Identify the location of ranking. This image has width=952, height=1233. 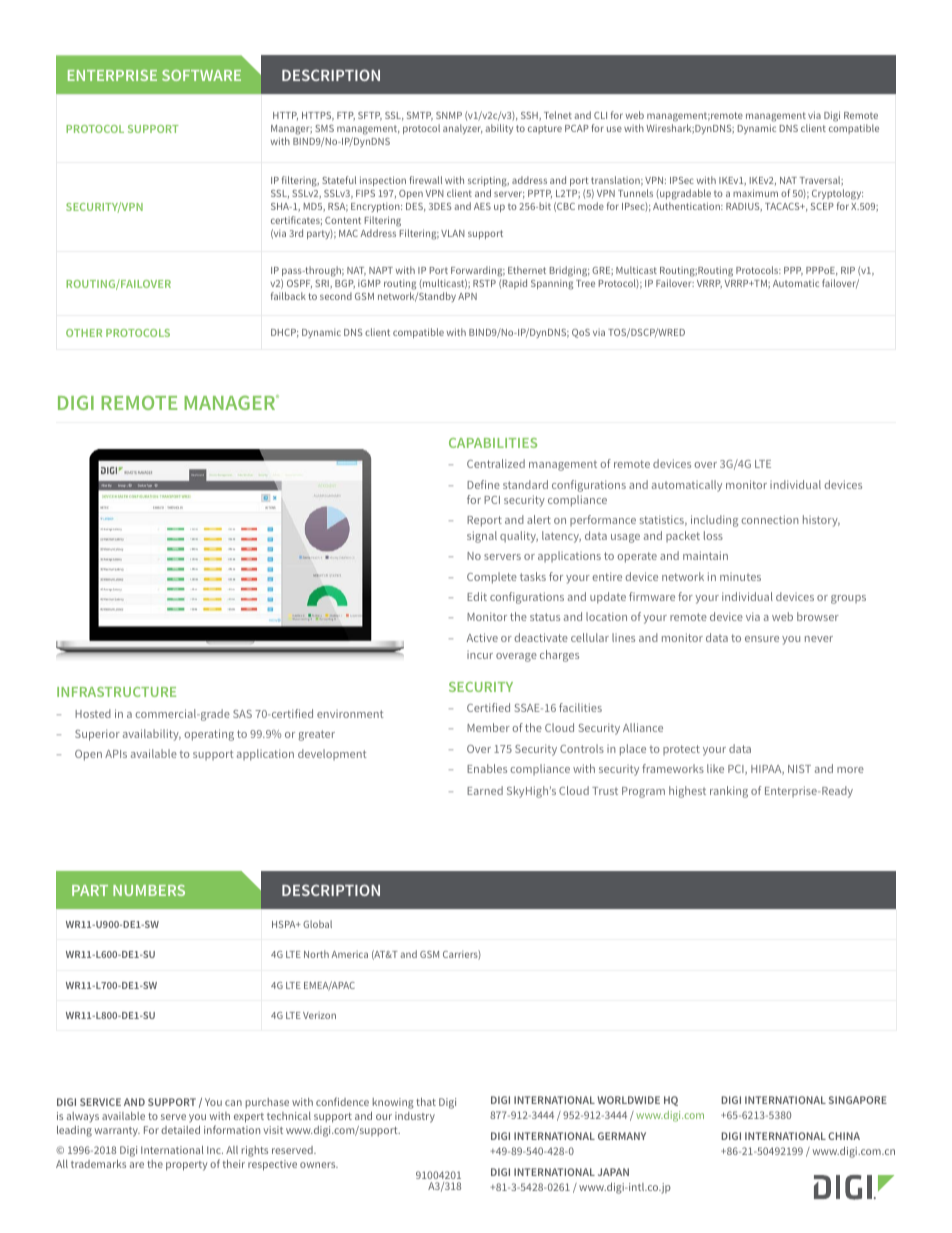
(729, 792).
